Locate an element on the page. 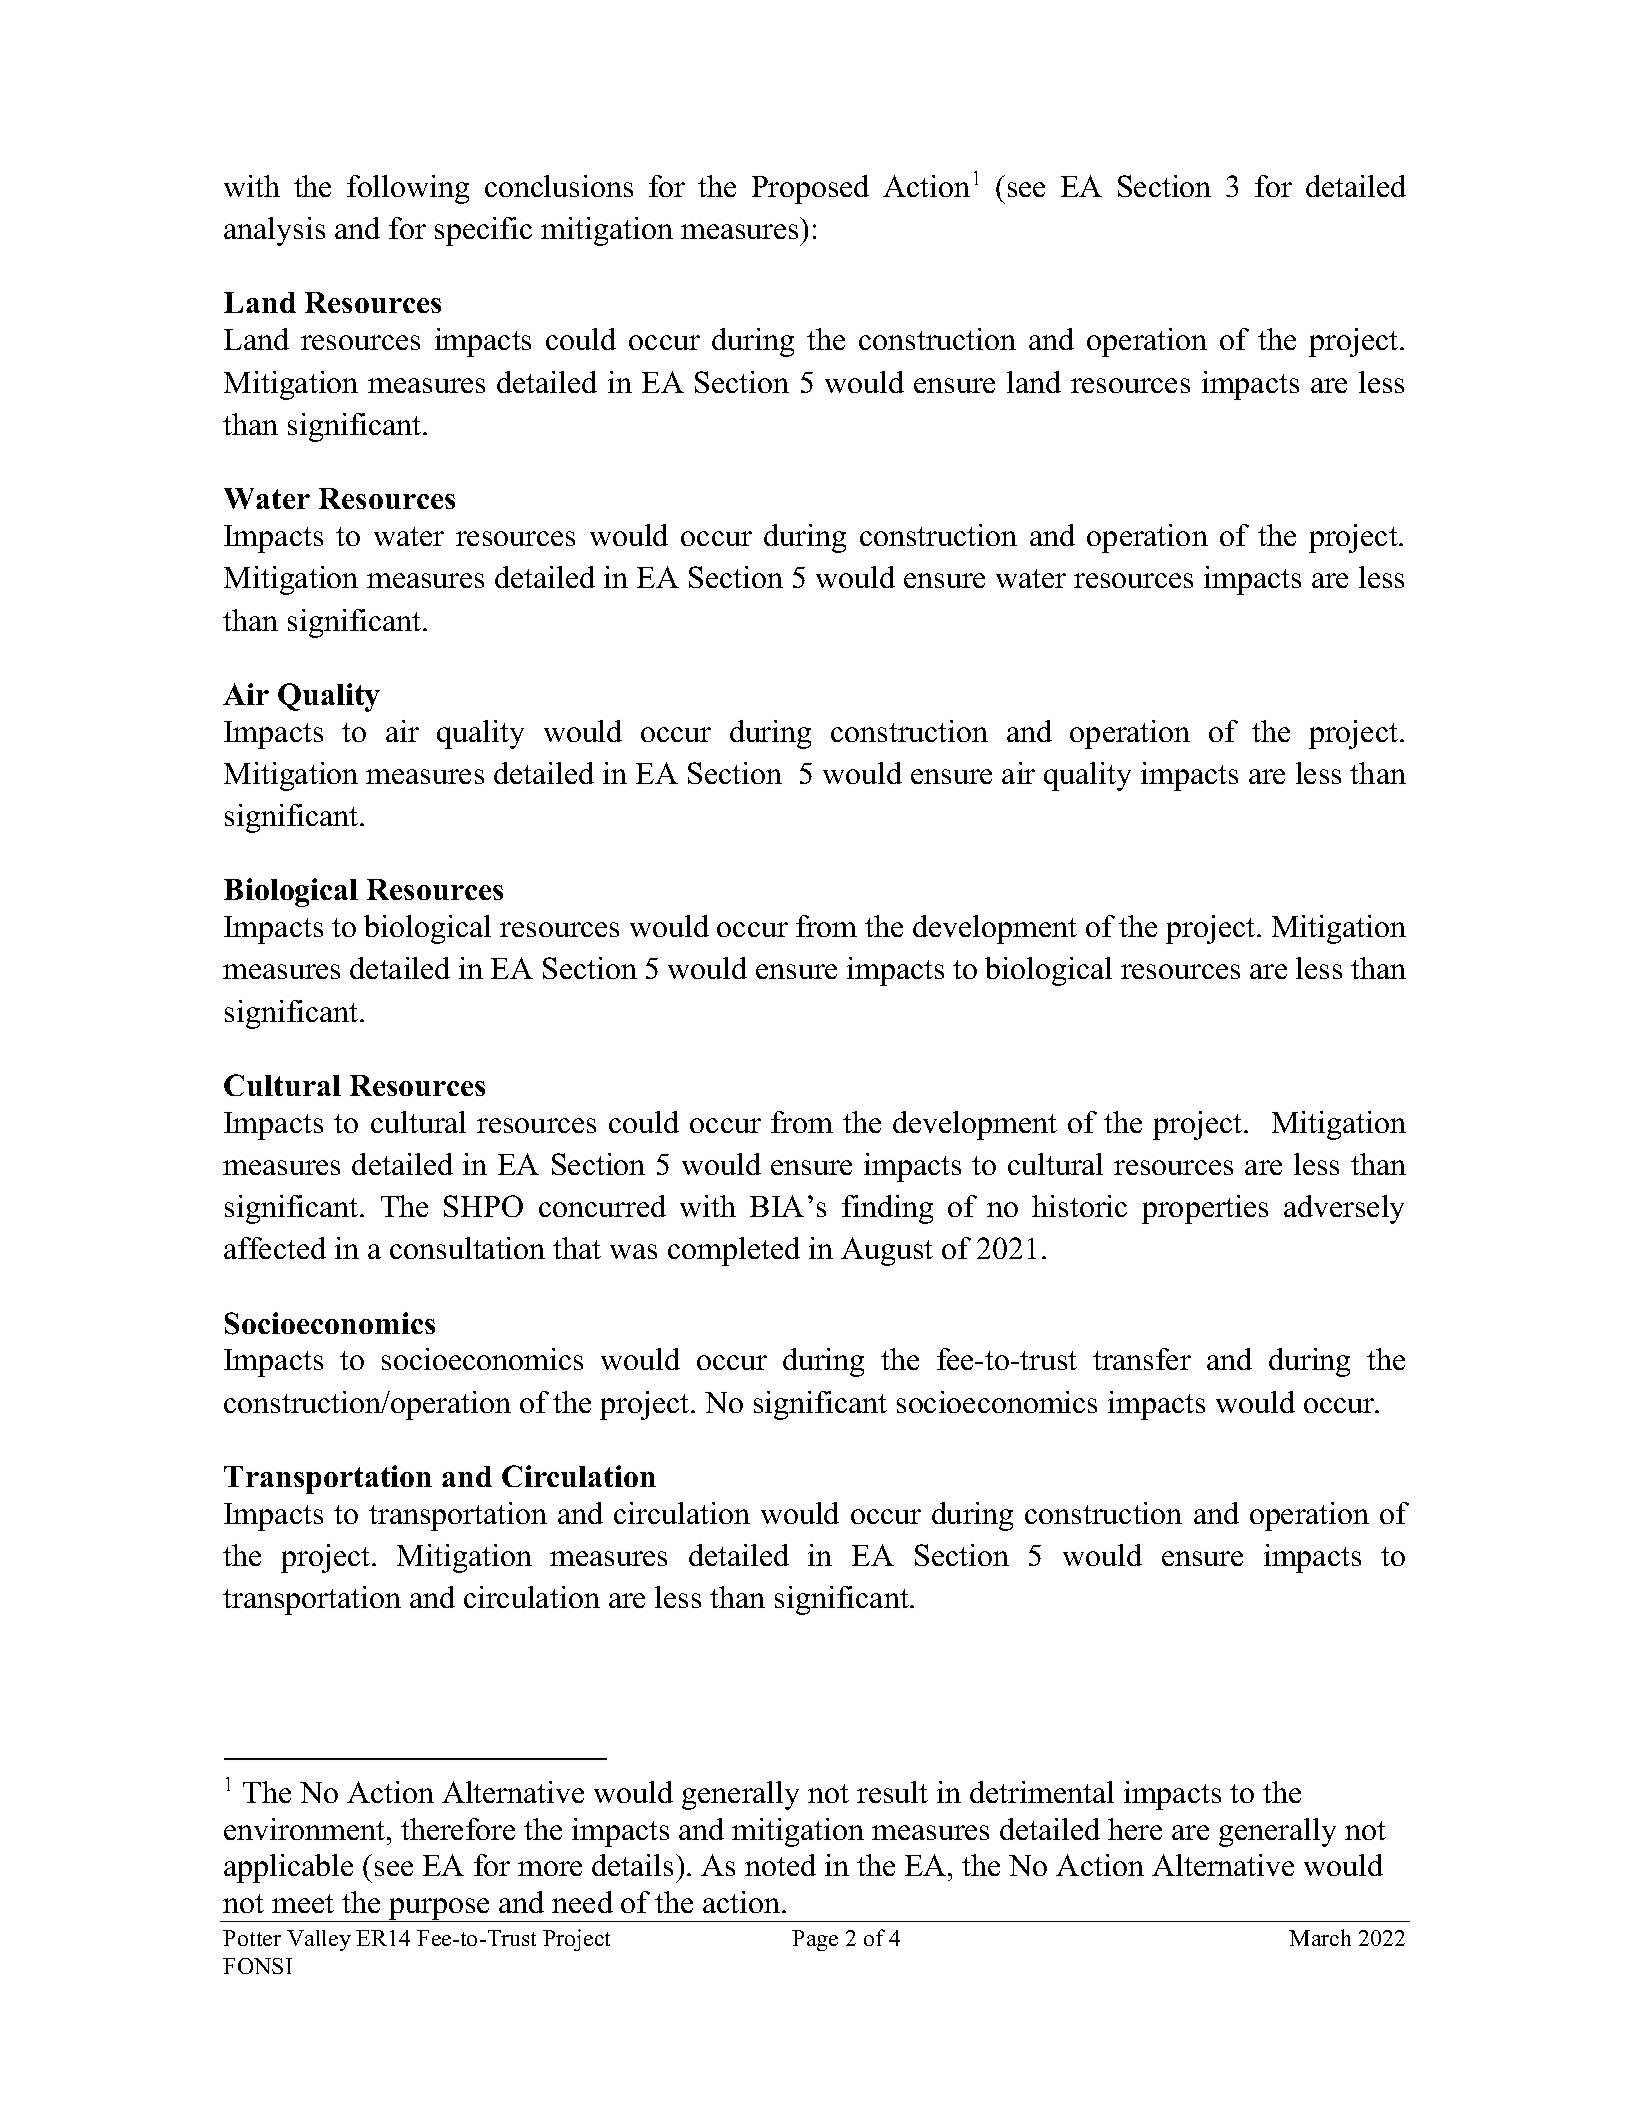 The width and height of the page is (1630, 2110). completed is located at coordinates (734, 1251).
